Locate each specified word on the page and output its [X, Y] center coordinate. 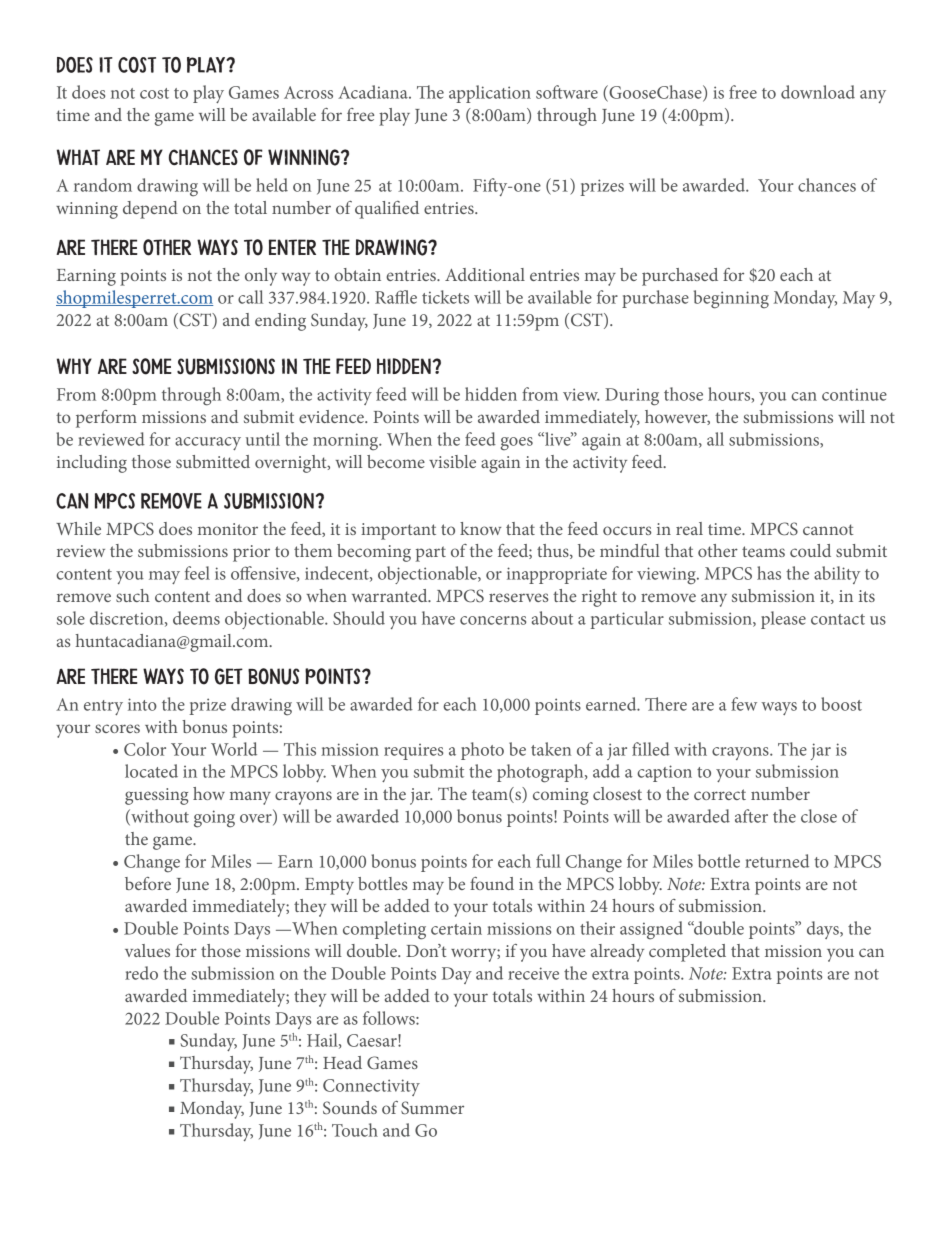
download [818, 92]
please [783, 620]
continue [854, 394]
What [78, 157]
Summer [432, 1108]
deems [196, 618]
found [492, 883]
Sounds [350, 1107]
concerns [493, 620]
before [148, 883]
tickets [445, 297]
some [152, 366]
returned [777, 861]
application [490, 94]
